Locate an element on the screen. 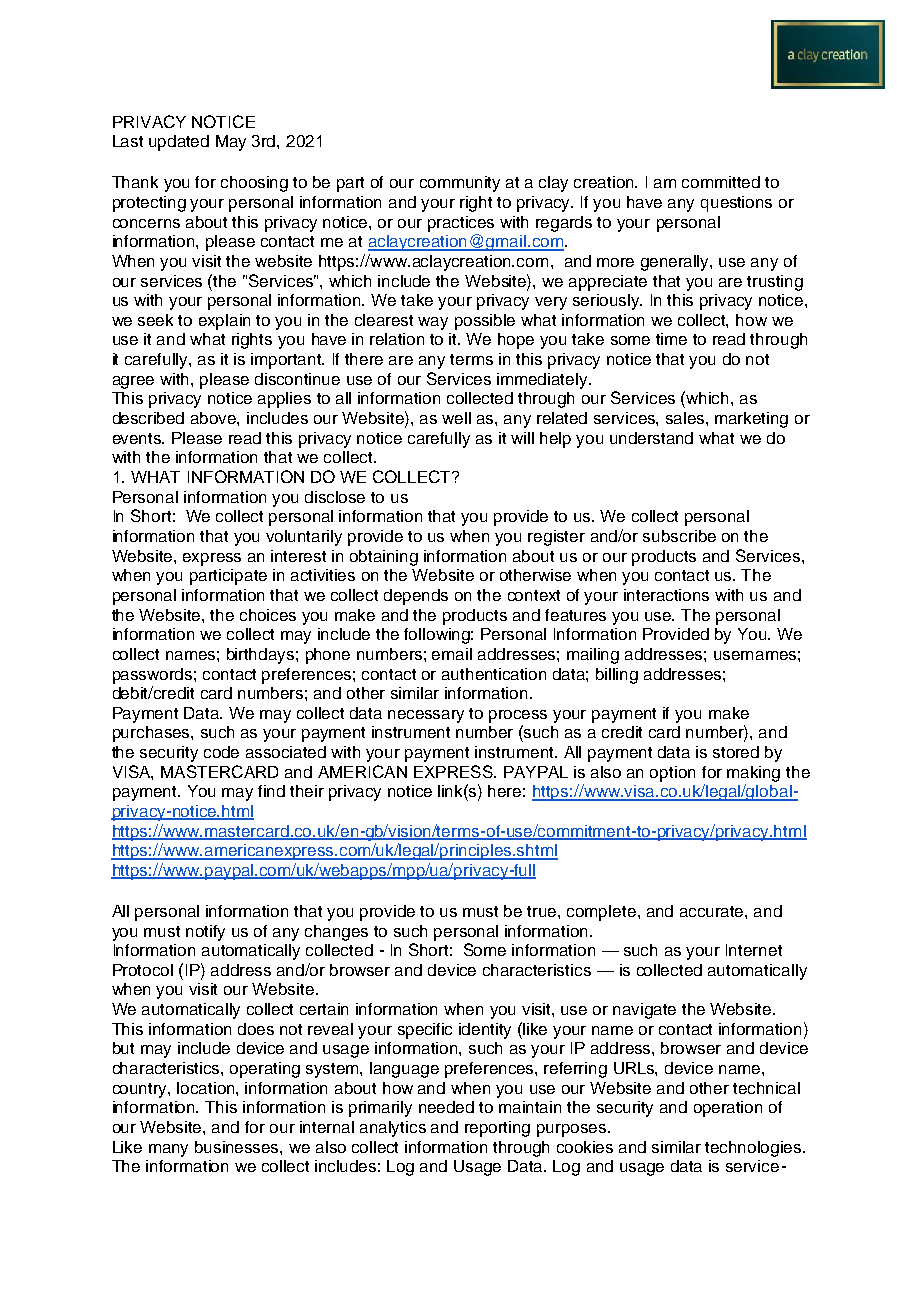  operation is located at coordinates (728, 1109).
